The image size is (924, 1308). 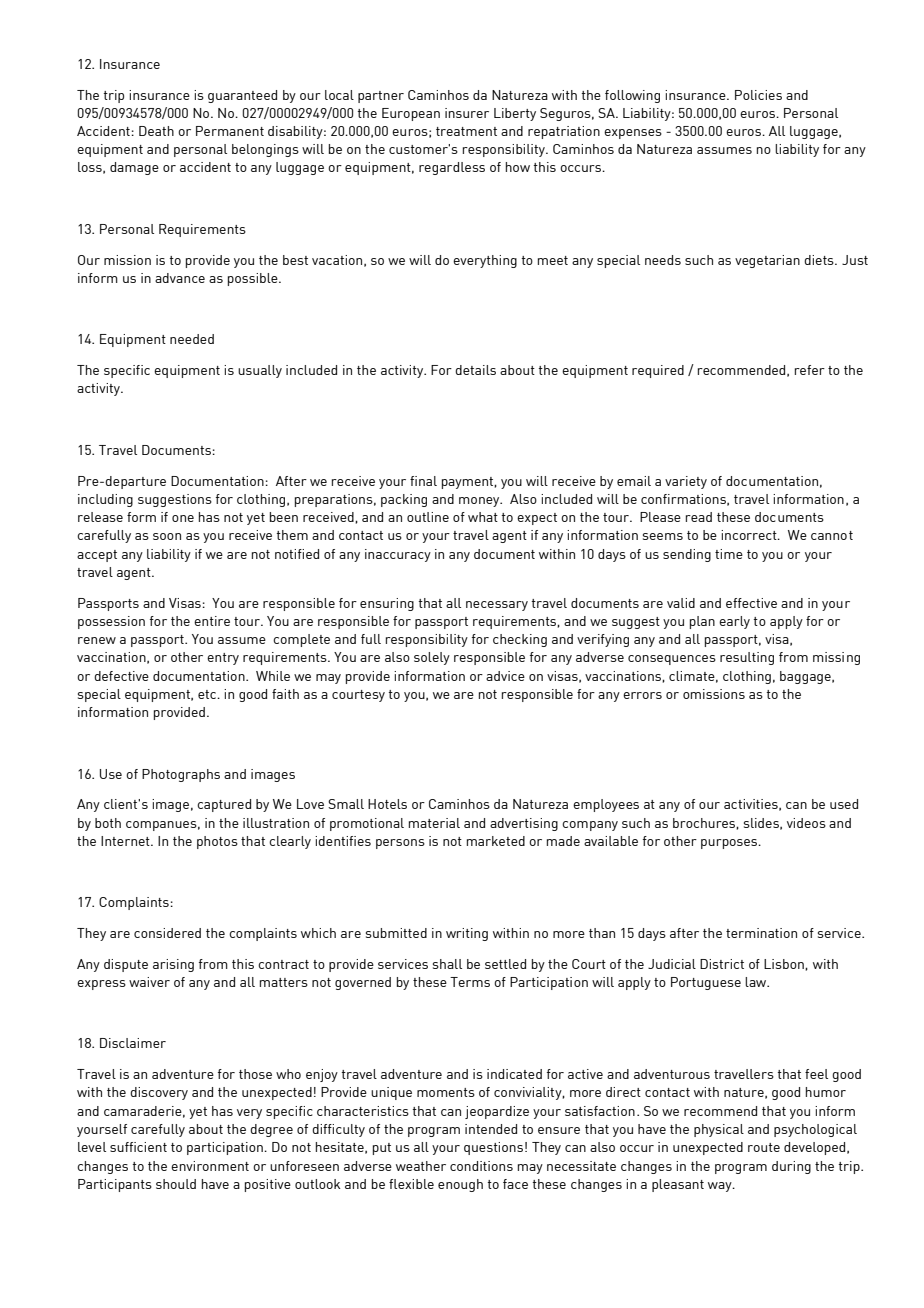 I want to click on Death, so click(x=156, y=131).
